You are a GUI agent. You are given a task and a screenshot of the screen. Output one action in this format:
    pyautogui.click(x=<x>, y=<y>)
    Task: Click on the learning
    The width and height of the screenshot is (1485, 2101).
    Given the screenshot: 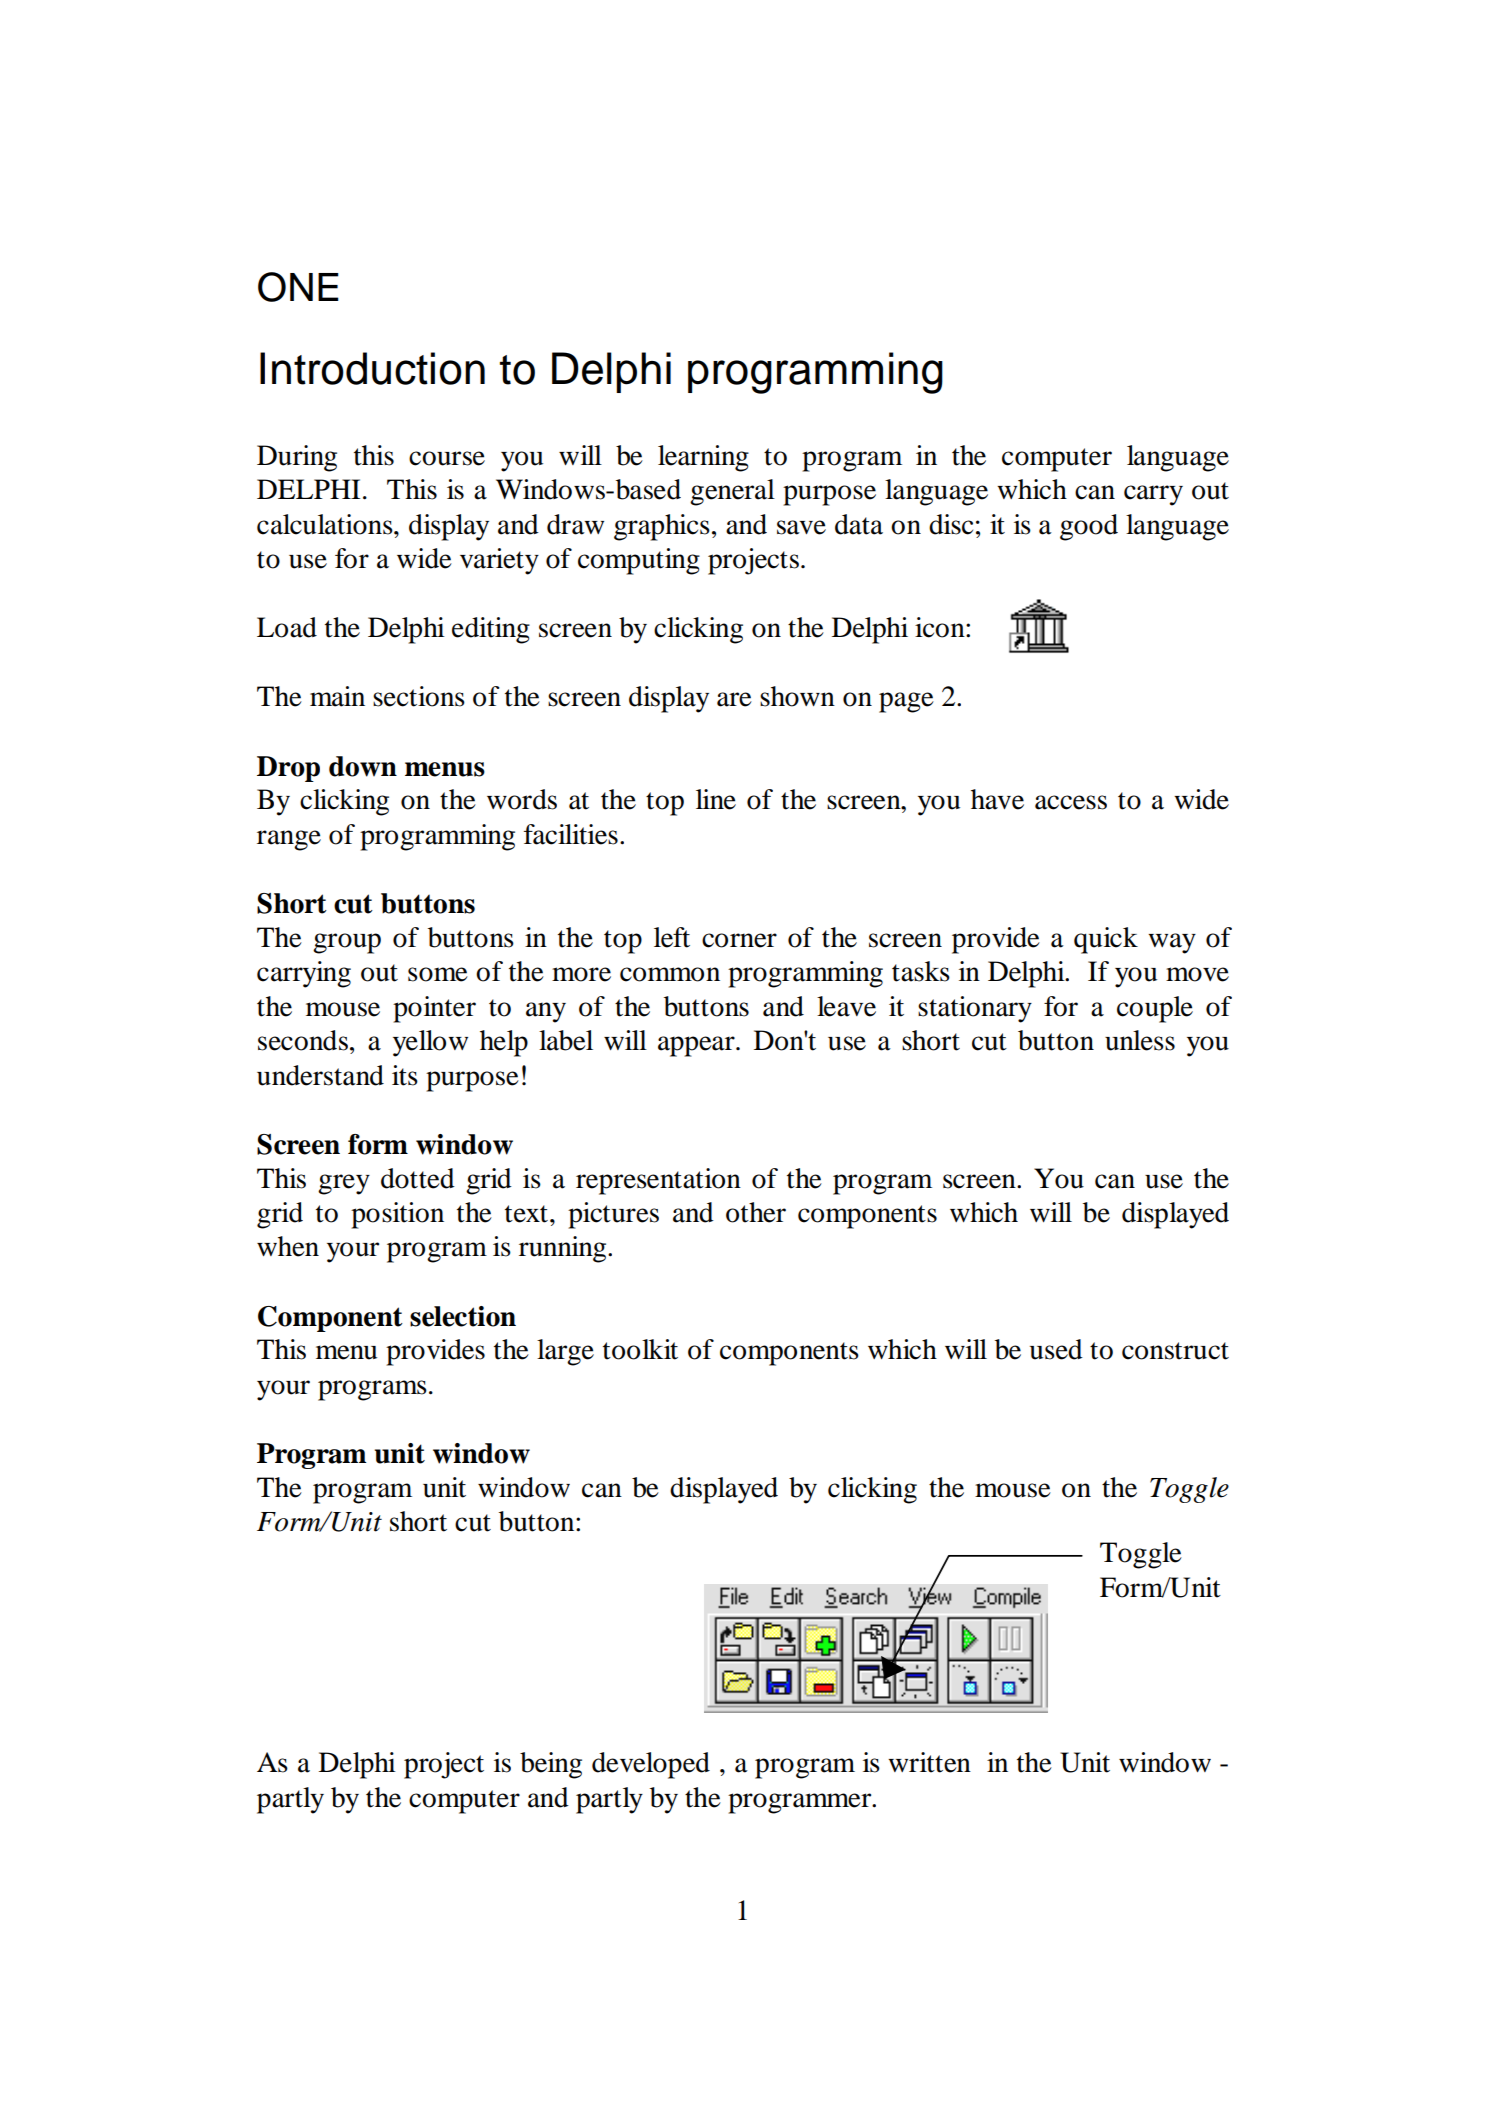 What is the action you would take?
    pyautogui.click(x=703, y=458)
